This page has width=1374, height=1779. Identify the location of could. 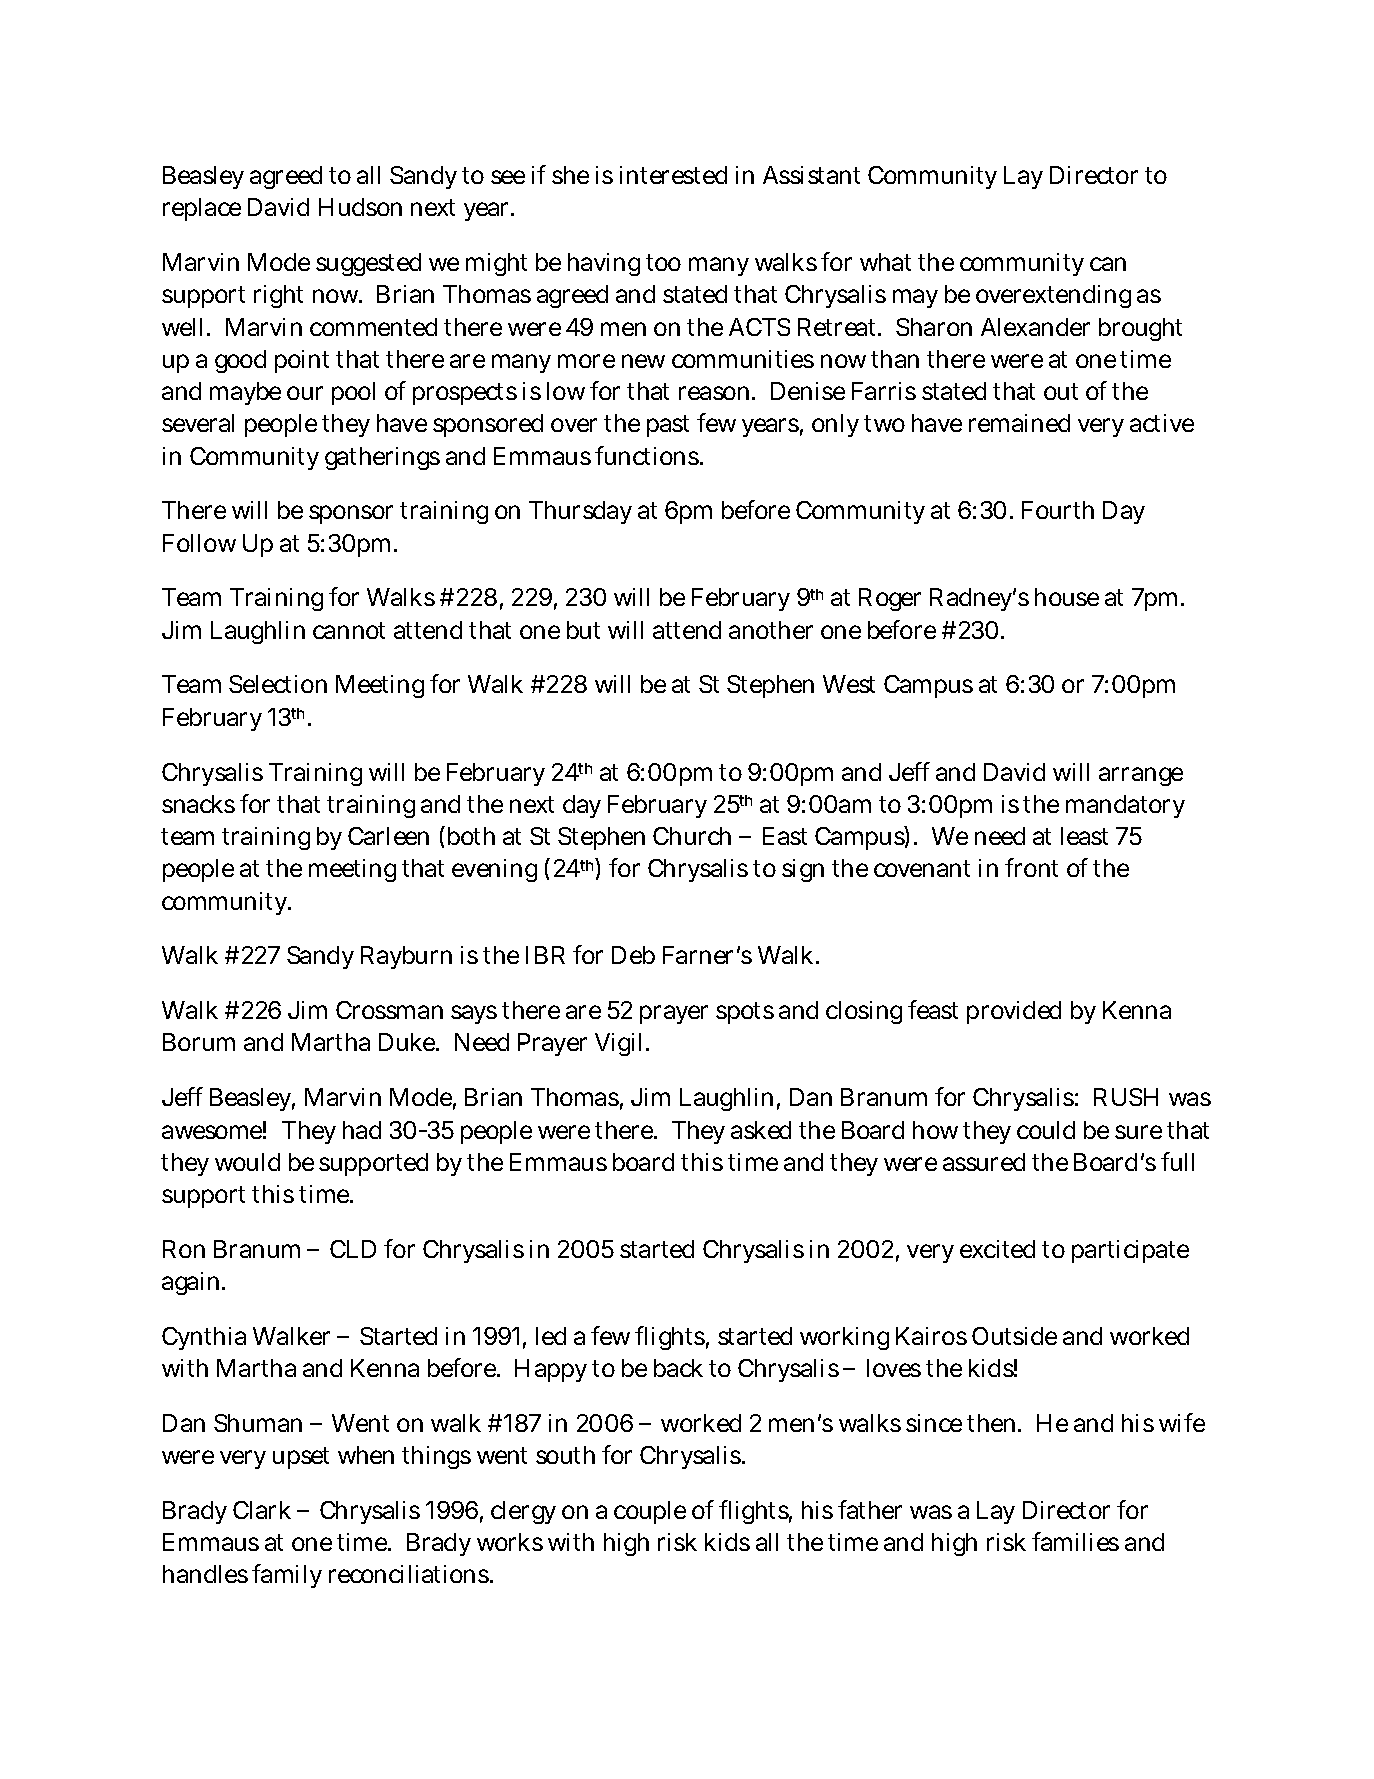
(1046, 1130).
